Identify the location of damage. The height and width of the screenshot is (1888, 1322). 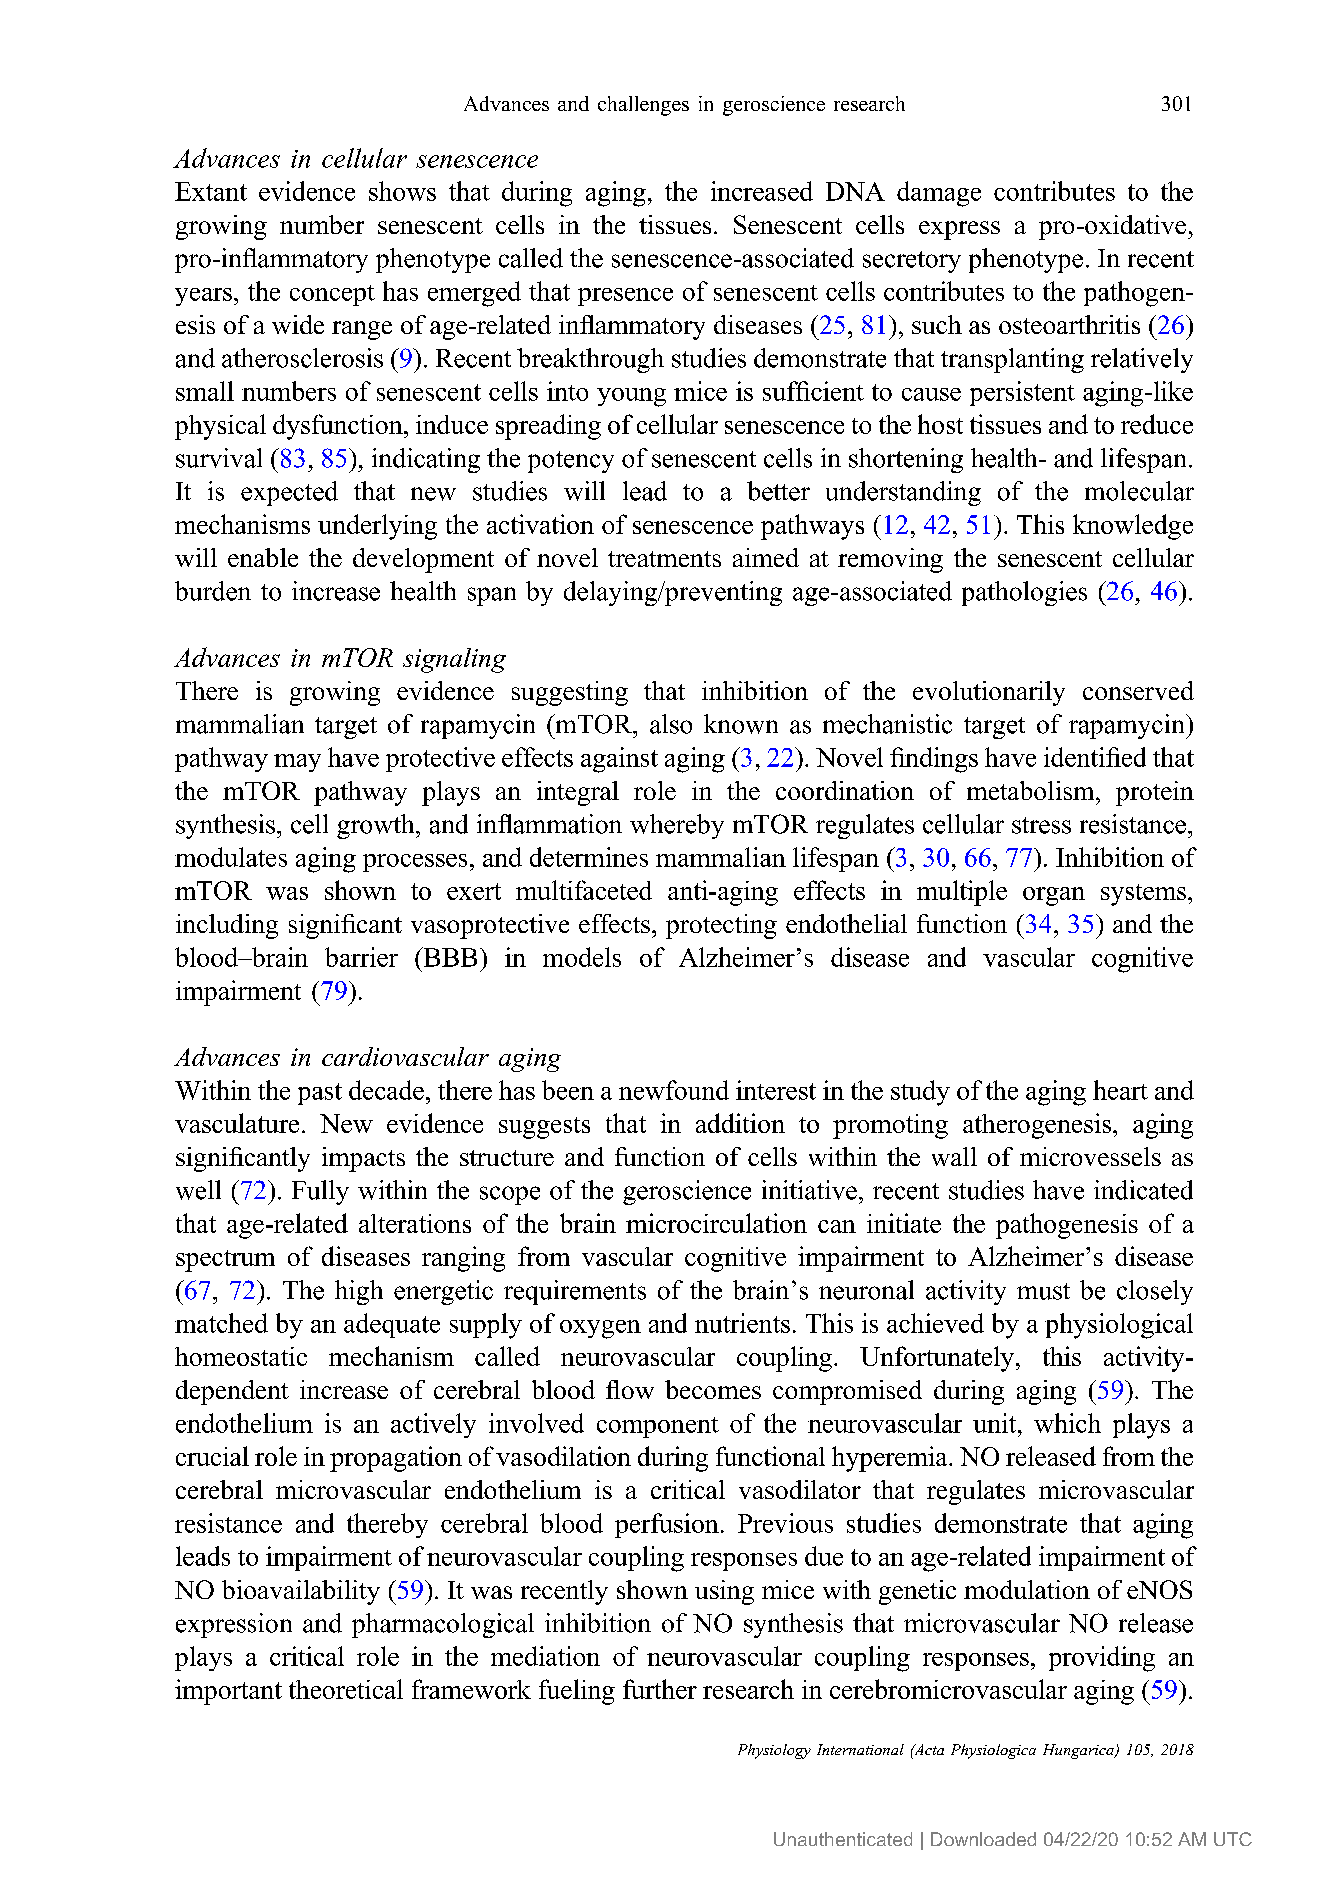
(939, 194).
